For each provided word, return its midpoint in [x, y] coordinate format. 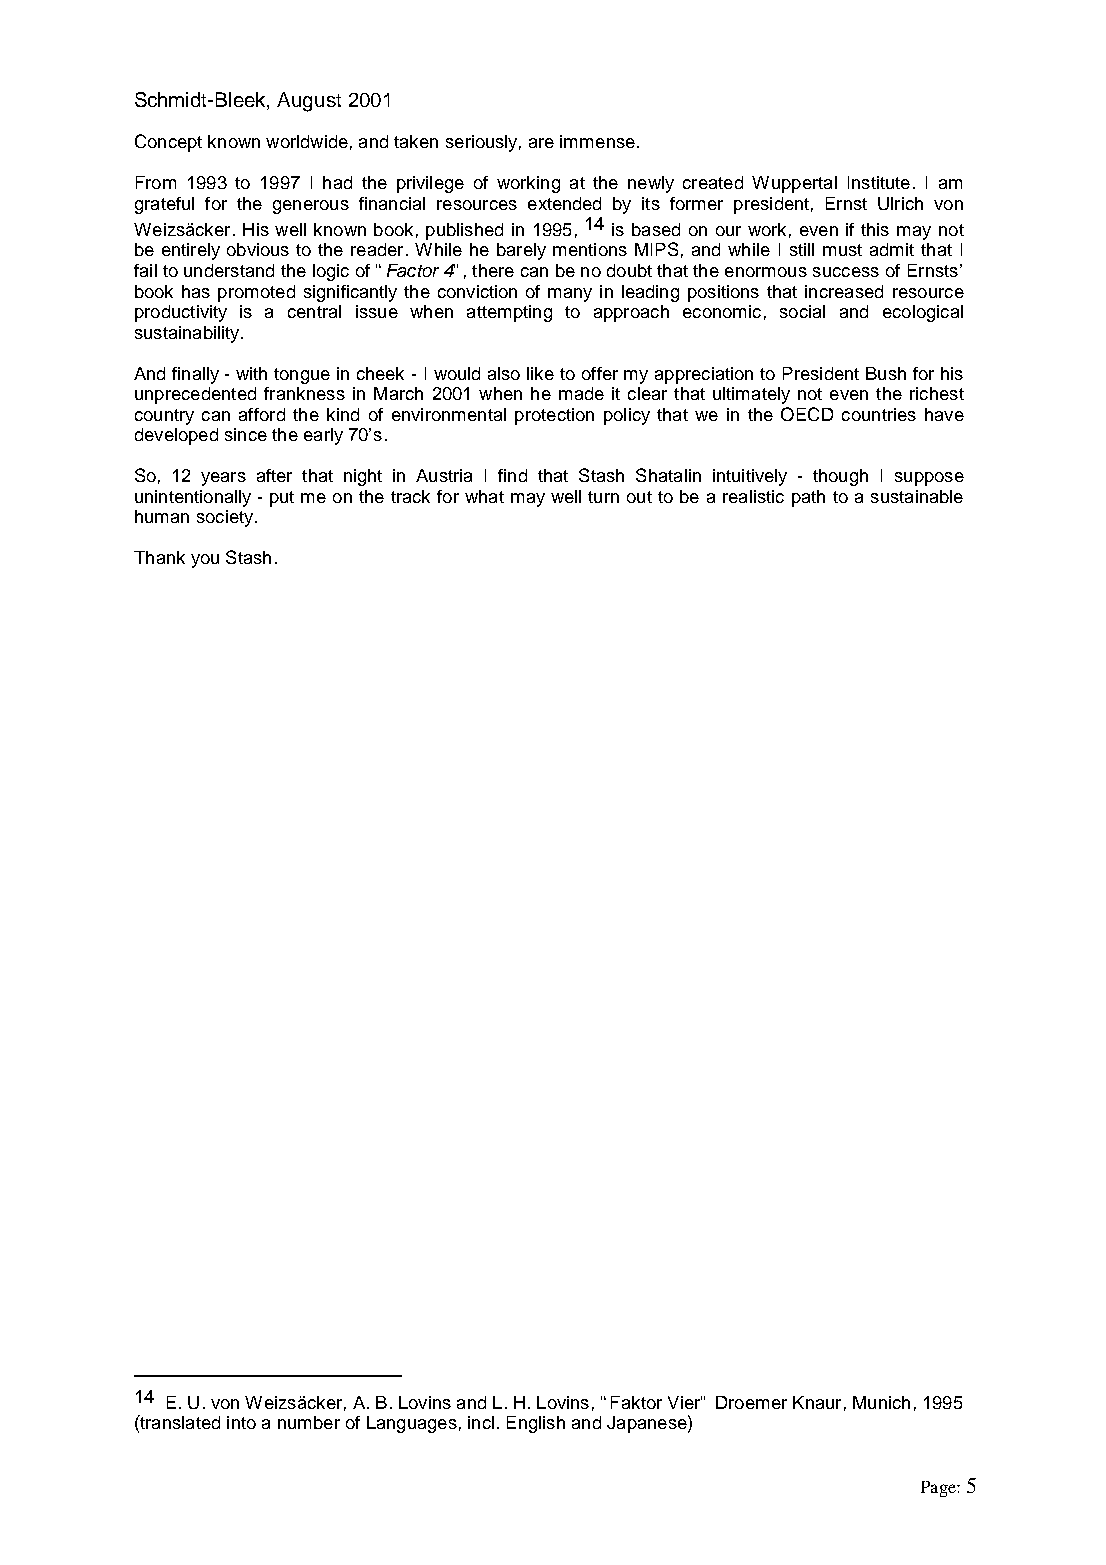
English [536, 1424]
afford [262, 414]
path [808, 498]
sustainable [917, 496]
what [484, 496]
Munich [881, 1402]
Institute [879, 182]
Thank [159, 557]
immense [597, 141]
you [205, 561]
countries [879, 414]
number [309, 1422]
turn [603, 497]
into [241, 1422]
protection [554, 416]
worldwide [307, 141]
